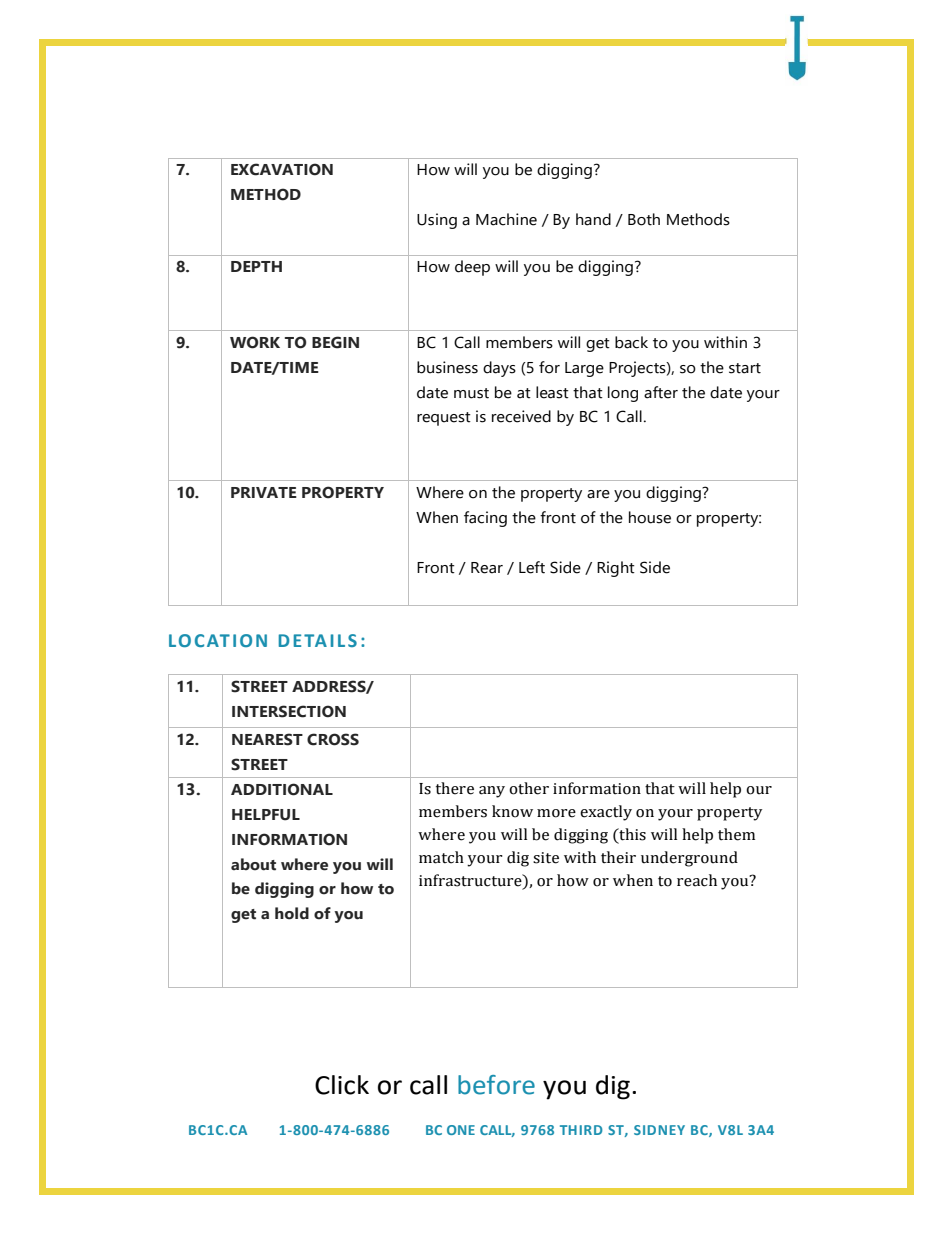 This page has height=1233, width=952. I want to click on Click, so click(342, 1085).
